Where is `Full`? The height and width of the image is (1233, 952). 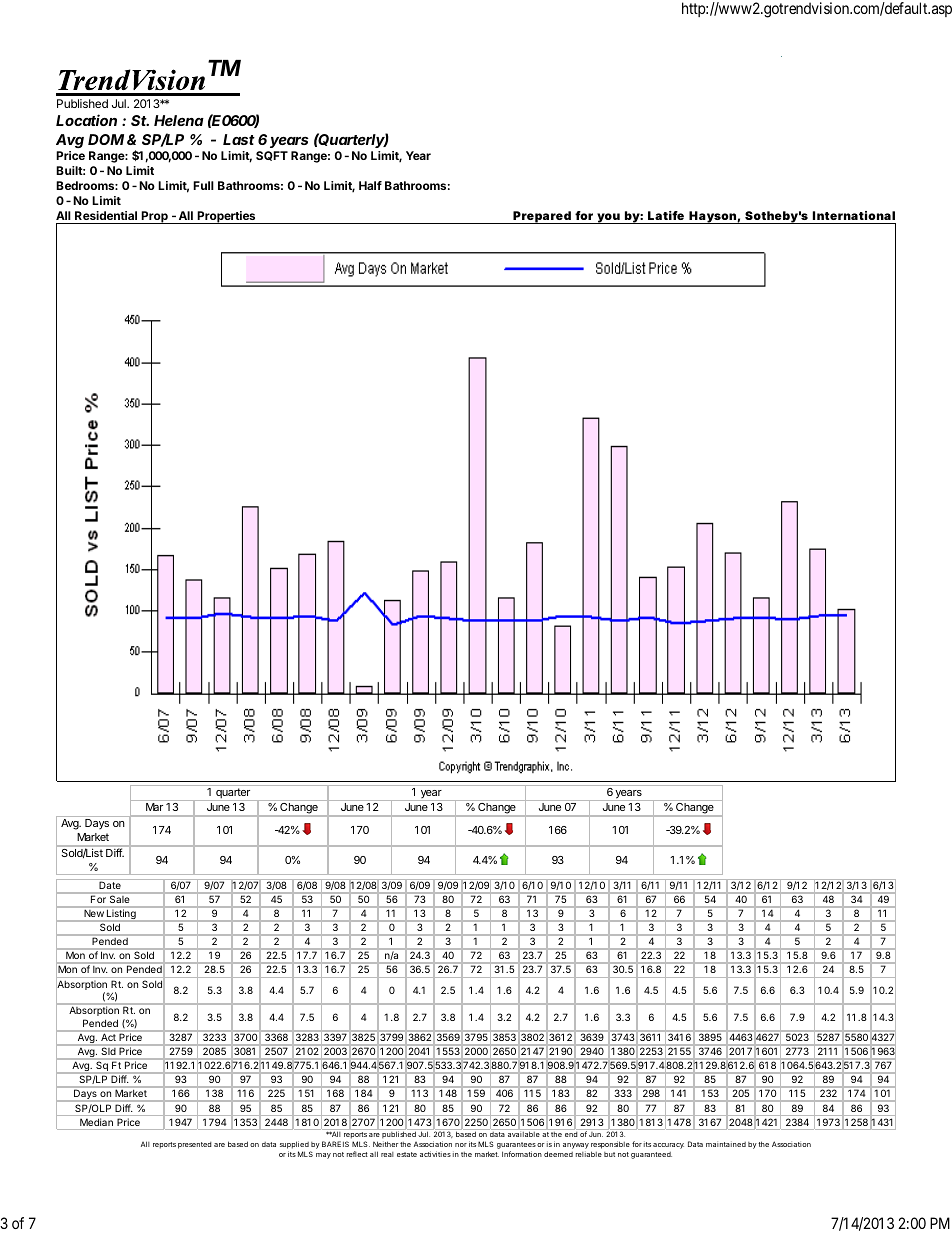
Full is located at coordinates (203, 185).
